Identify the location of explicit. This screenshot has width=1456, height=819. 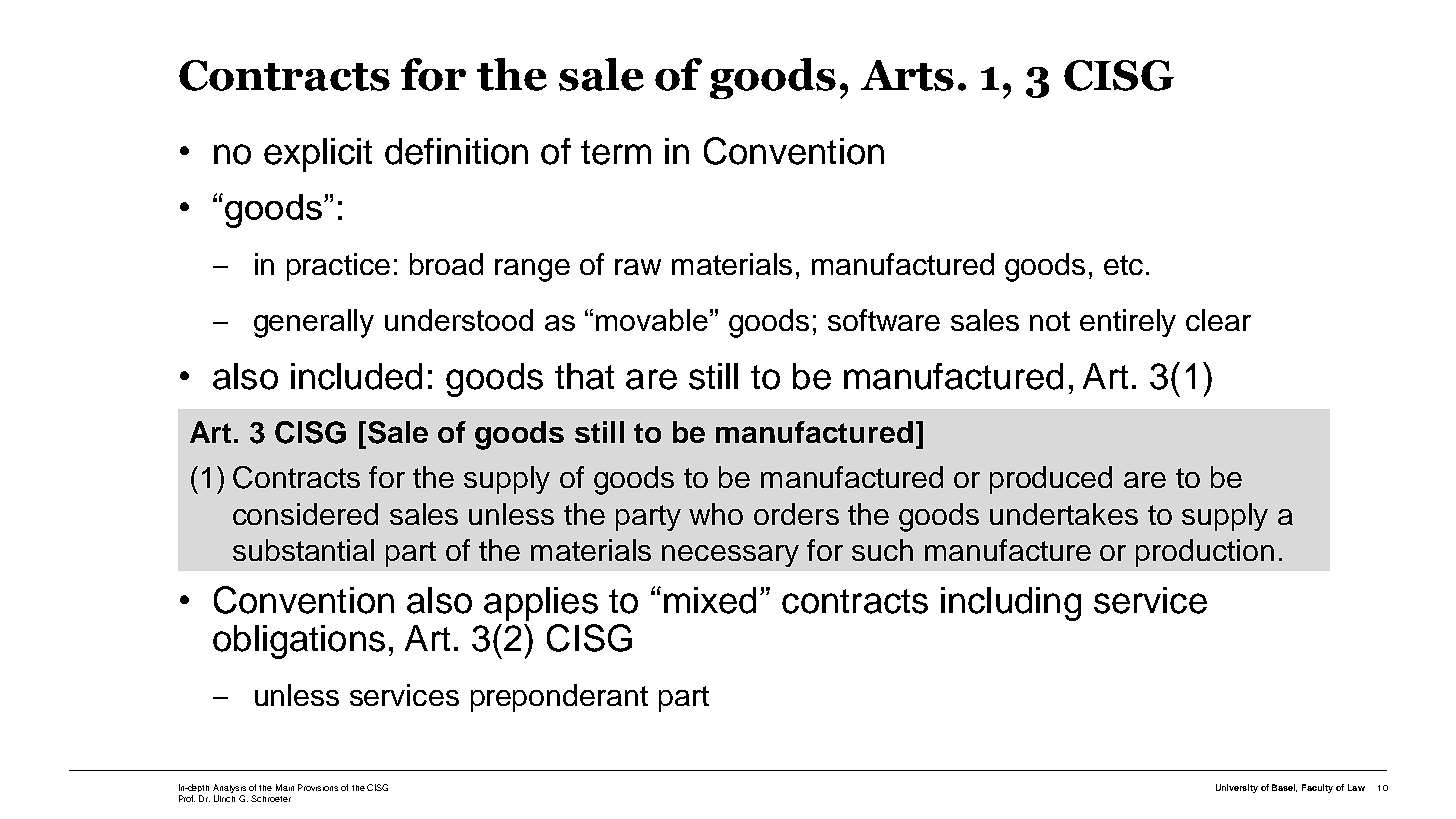
(318, 155).
